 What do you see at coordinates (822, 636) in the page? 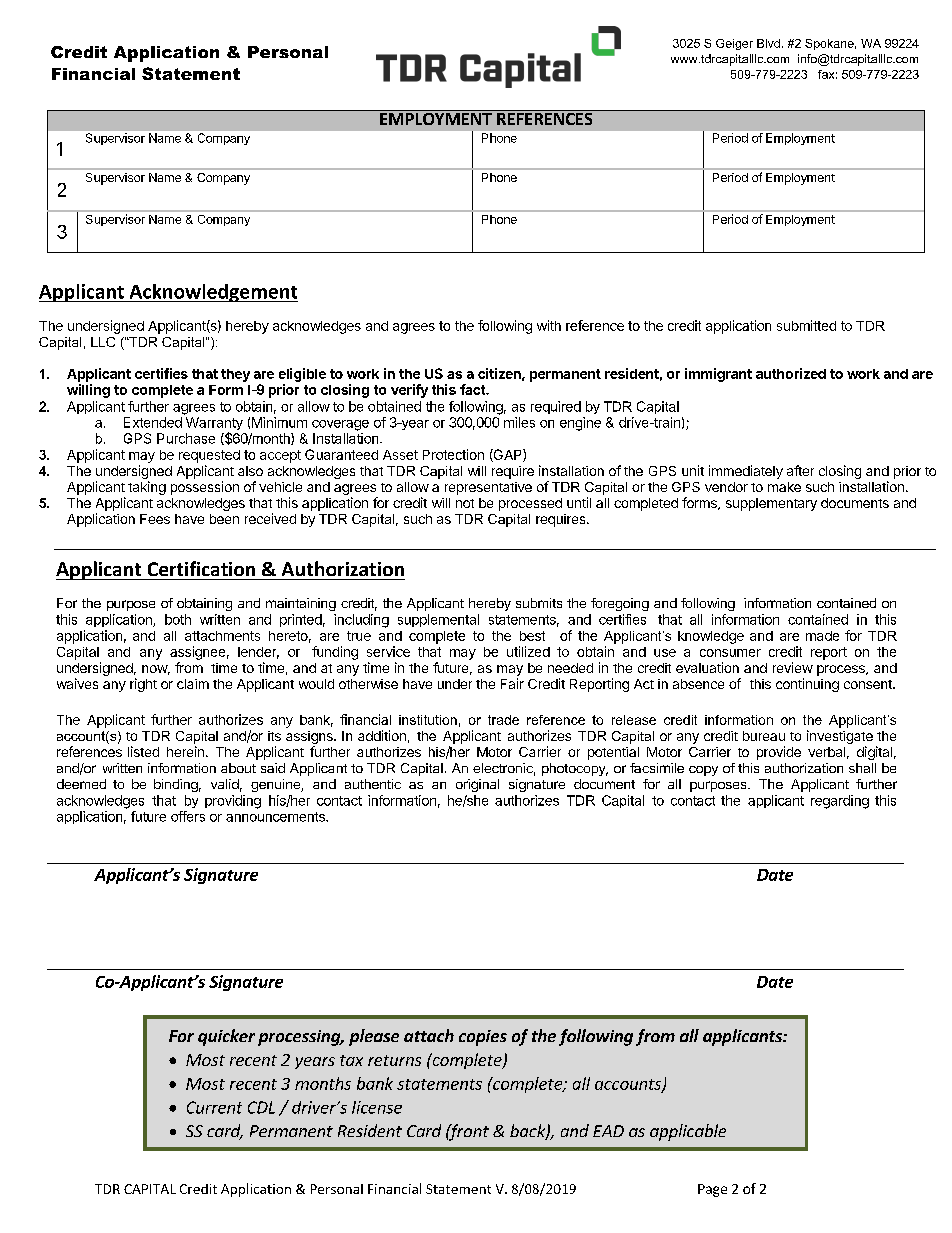
I see `made` at bounding box center [822, 636].
